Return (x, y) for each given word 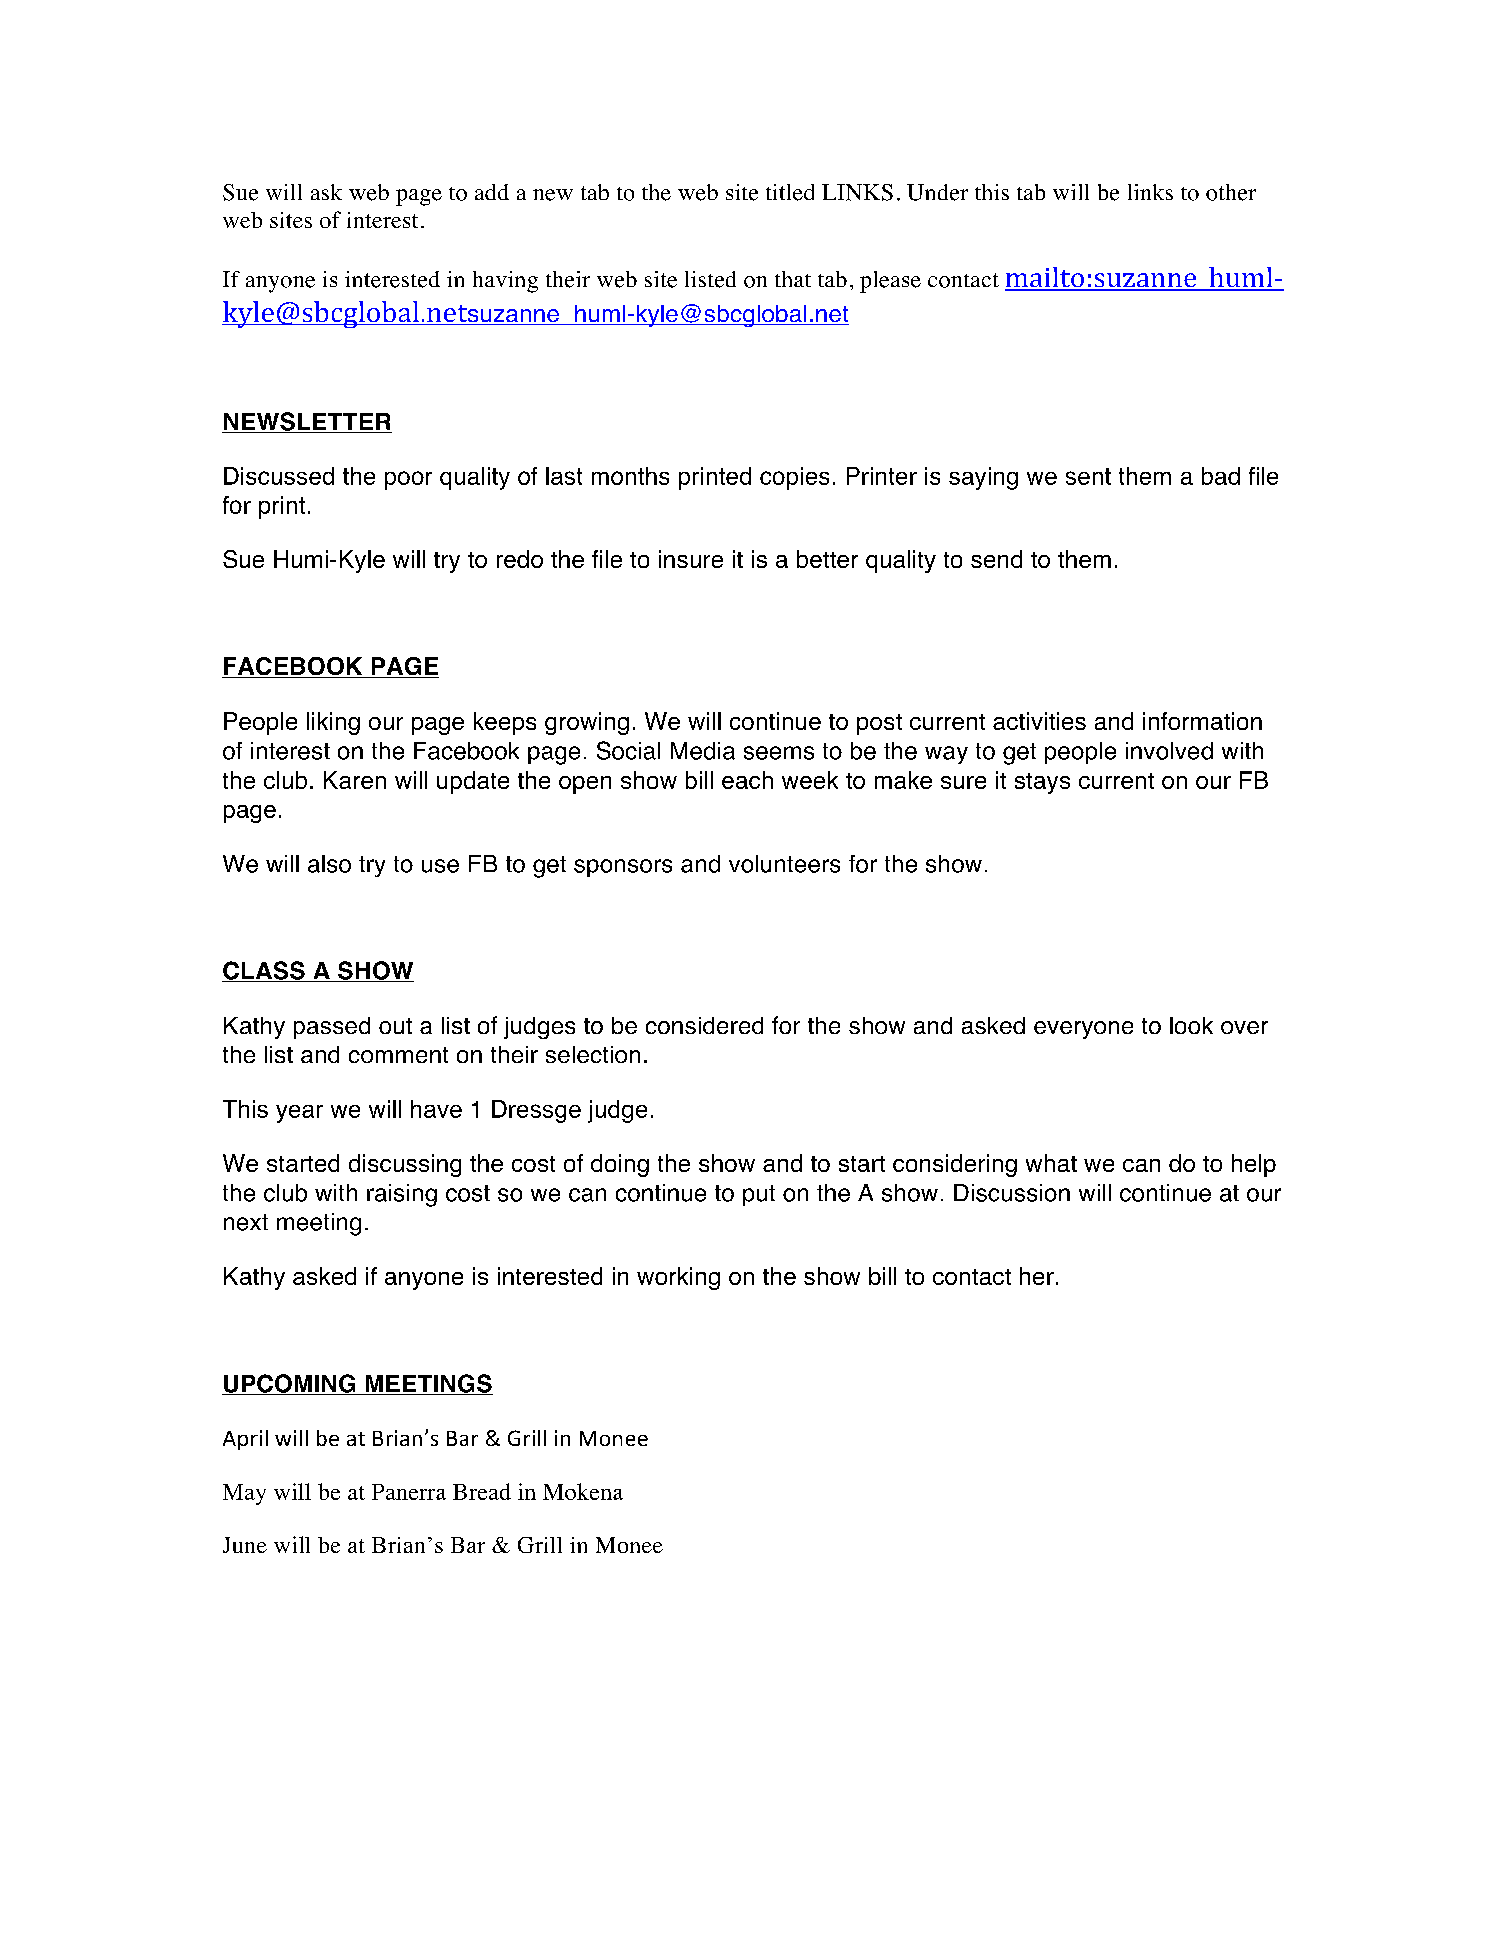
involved (1169, 751)
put (759, 1195)
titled (790, 192)
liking (333, 723)
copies (794, 478)
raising (402, 1195)
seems (779, 753)
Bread (482, 1491)
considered (704, 1025)
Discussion (1012, 1193)
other (1231, 192)
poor (408, 480)
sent (1088, 476)
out (395, 1026)
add (492, 192)
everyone (1083, 1030)
